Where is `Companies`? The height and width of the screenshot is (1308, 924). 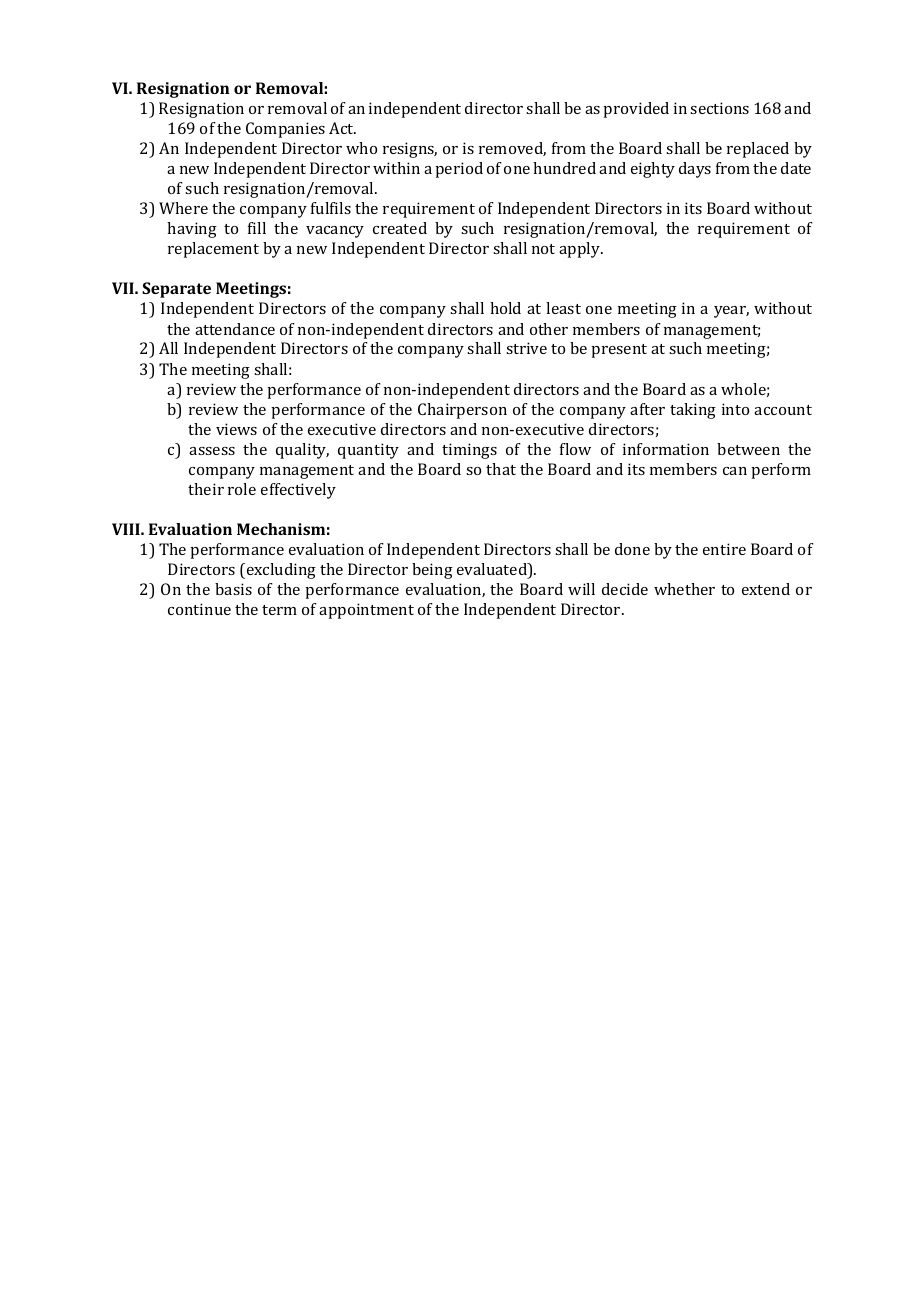 Companies is located at coordinates (285, 130).
